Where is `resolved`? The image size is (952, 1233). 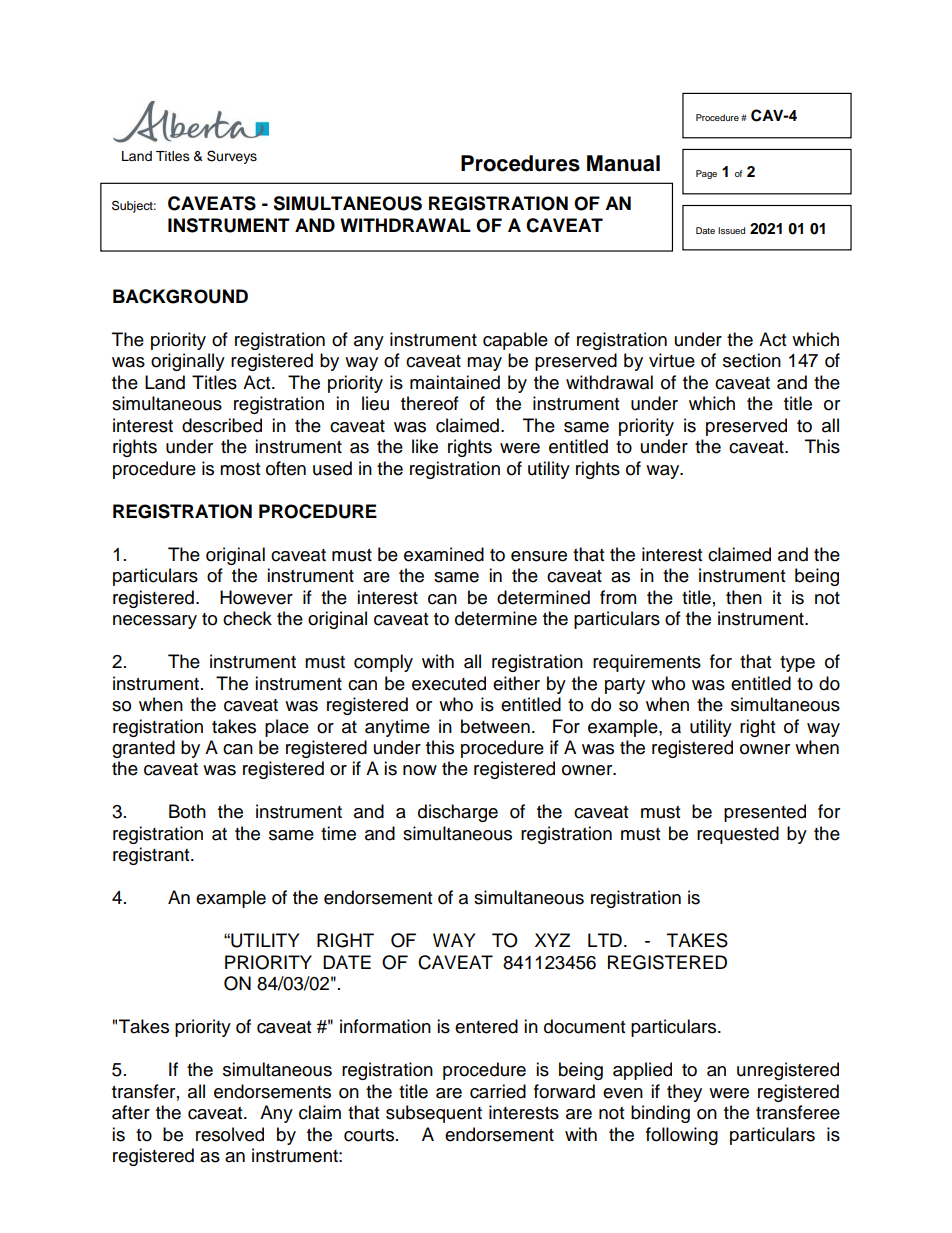
resolved is located at coordinates (230, 1134).
